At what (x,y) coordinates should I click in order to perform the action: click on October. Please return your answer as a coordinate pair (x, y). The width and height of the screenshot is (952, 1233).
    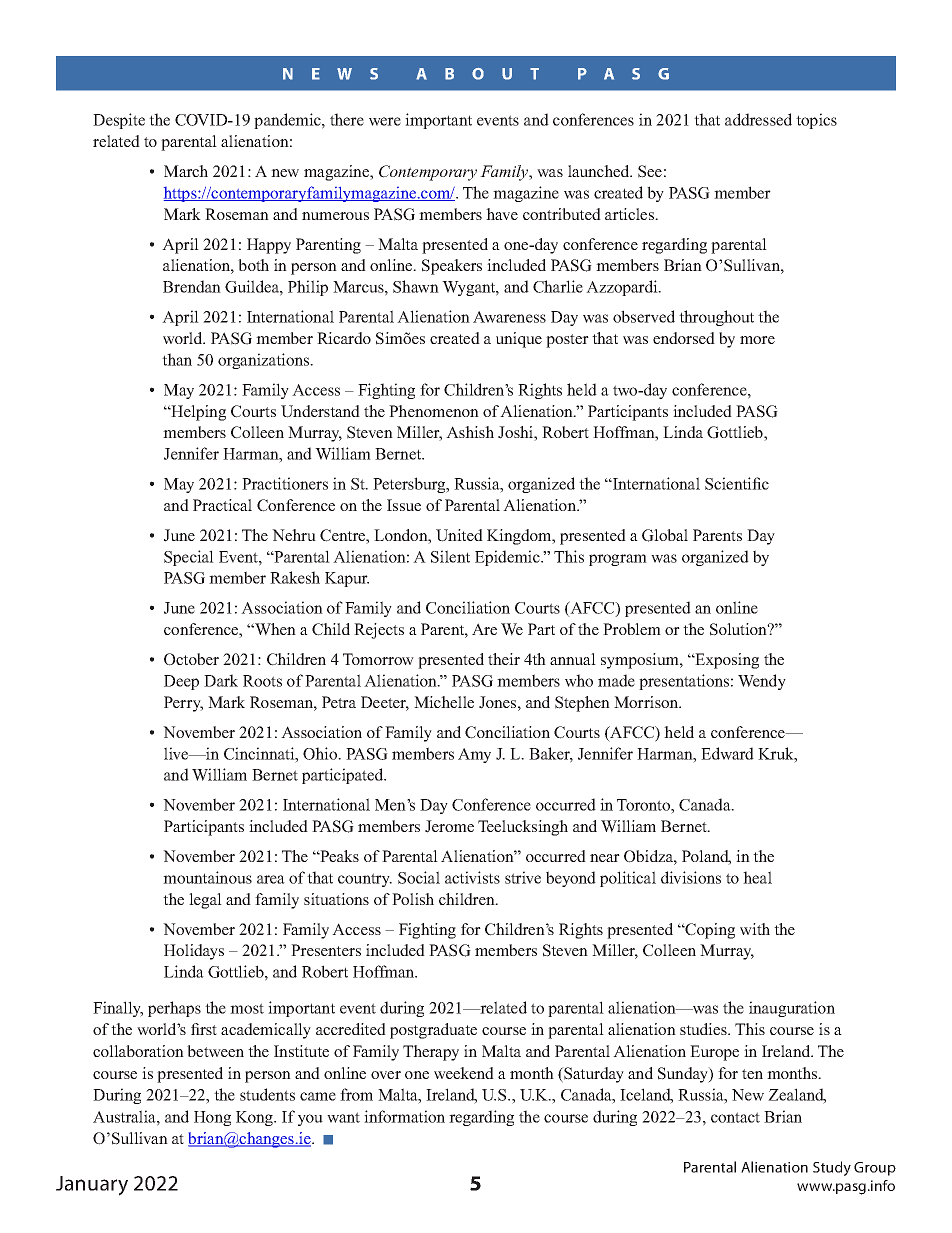
    Looking at the image, I should click on (191, 659).
